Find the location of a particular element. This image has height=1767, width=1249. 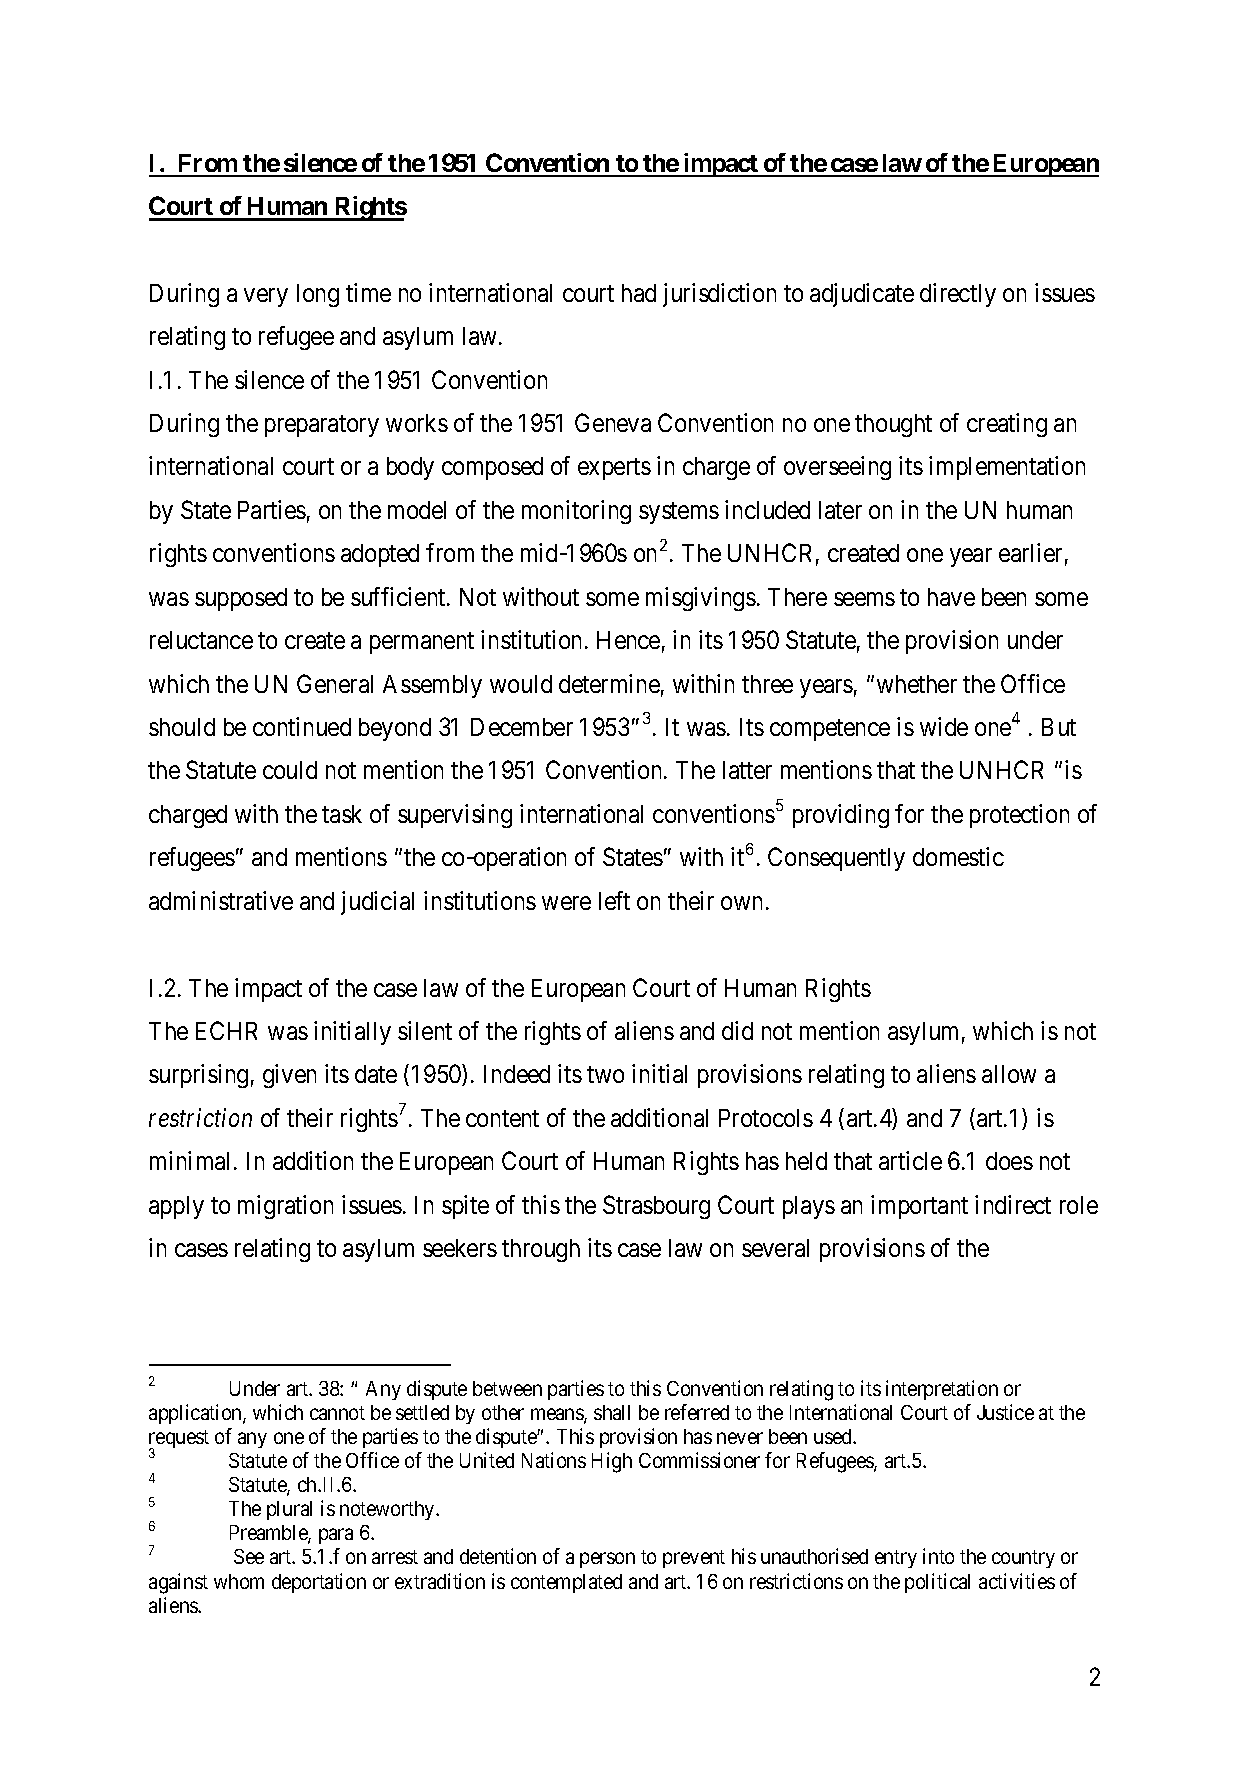

very is located at coordinates (266, 297).
